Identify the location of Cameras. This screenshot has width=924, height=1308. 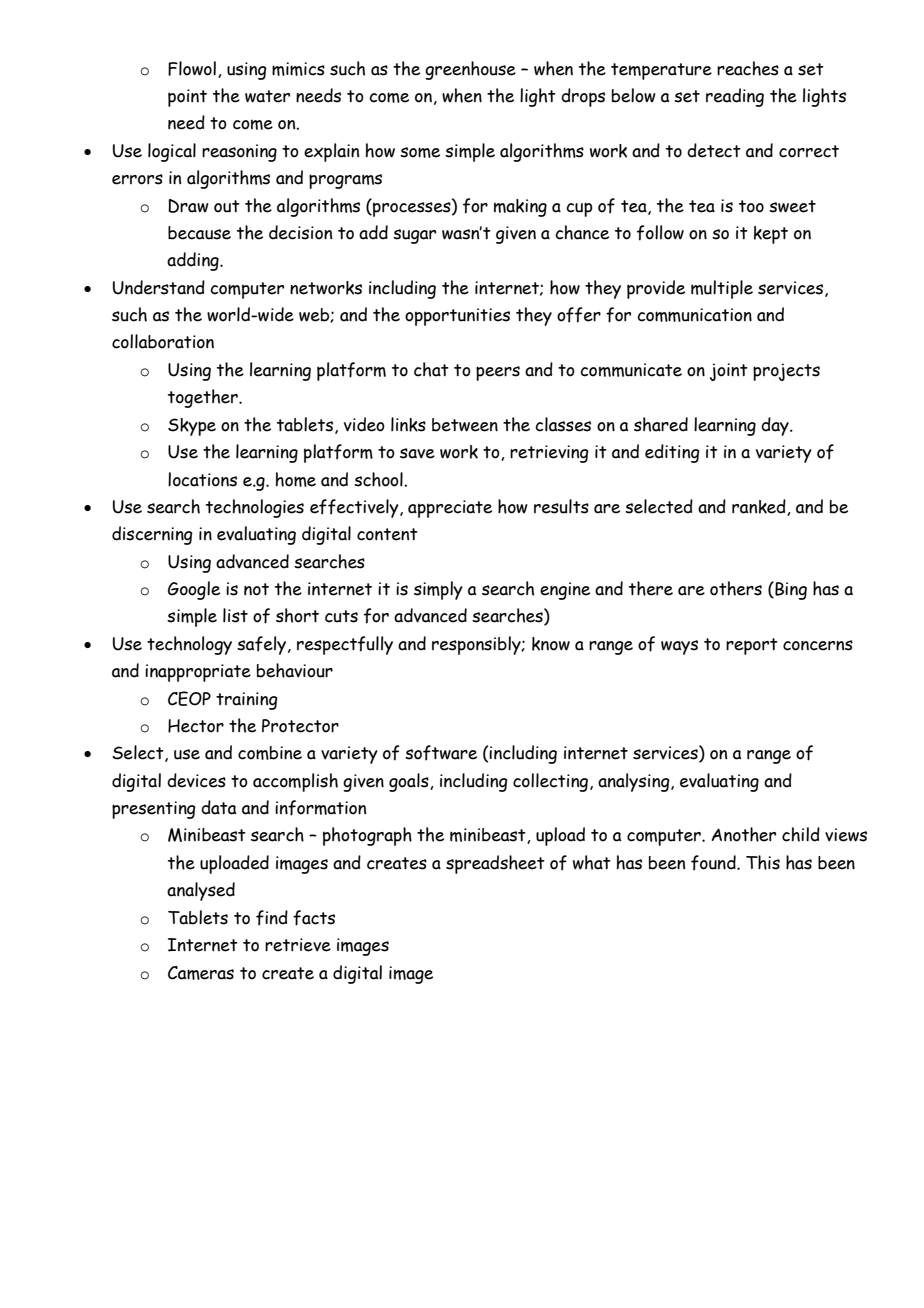
(201, 973).
